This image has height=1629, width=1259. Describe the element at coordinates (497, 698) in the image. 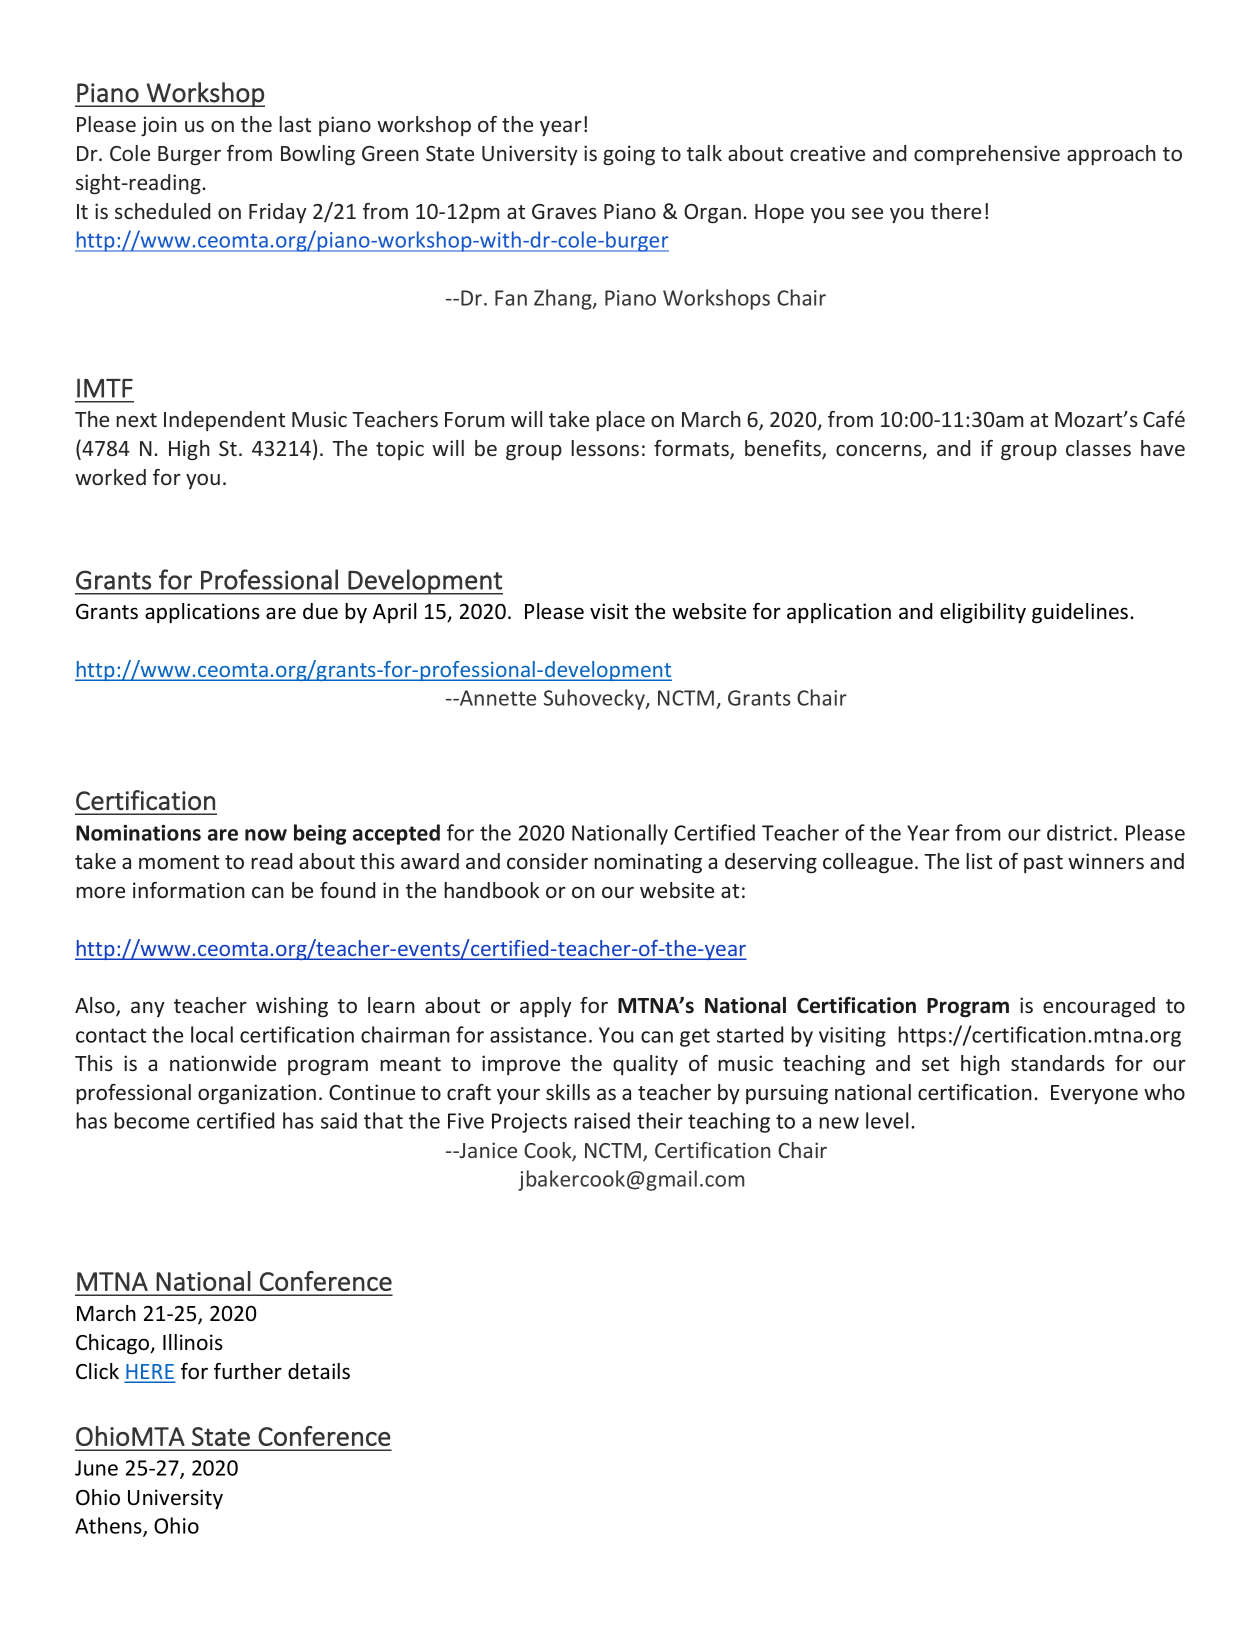

I see `Annette` at that location.
